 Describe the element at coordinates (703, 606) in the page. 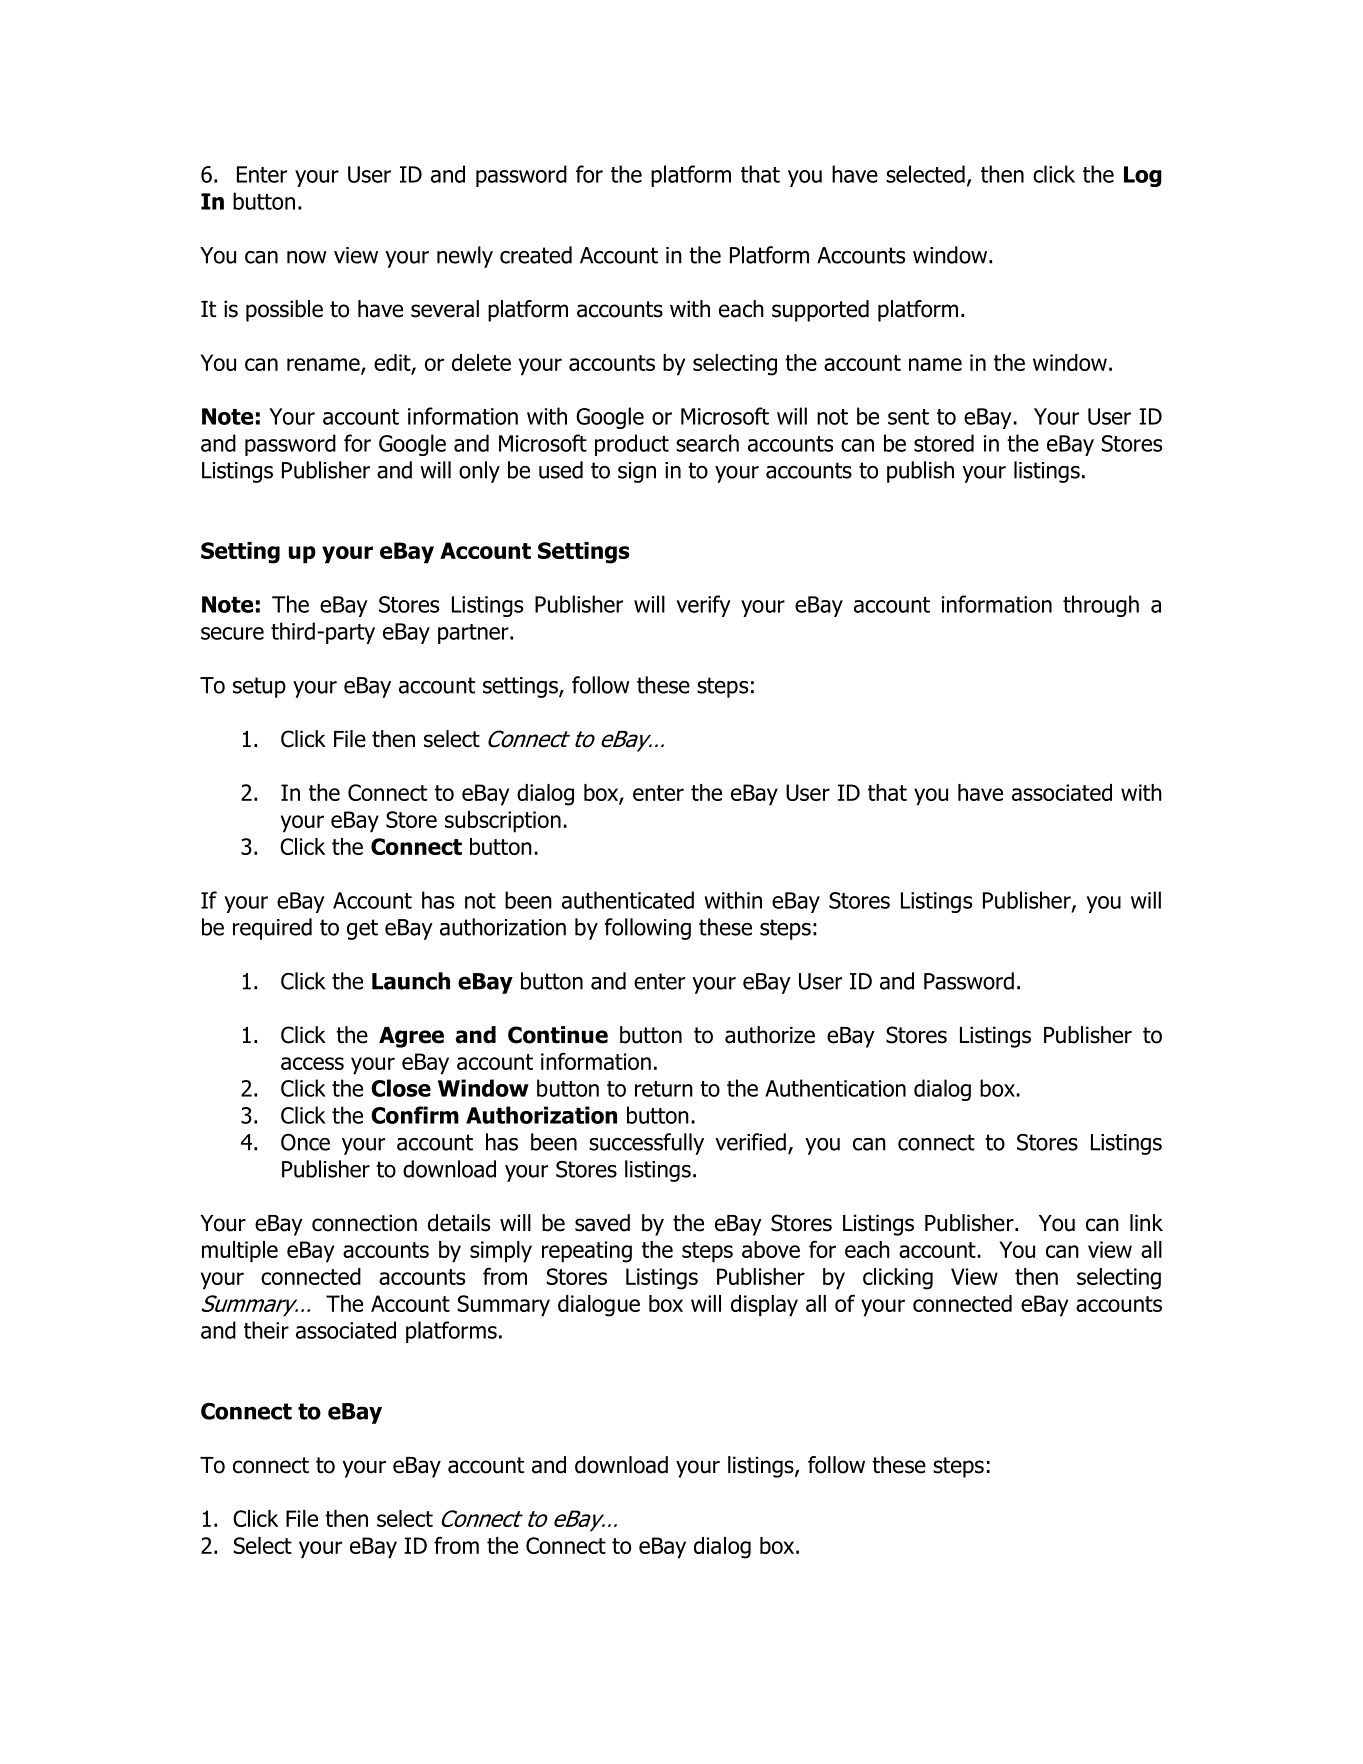

I see `verify` at that location.
